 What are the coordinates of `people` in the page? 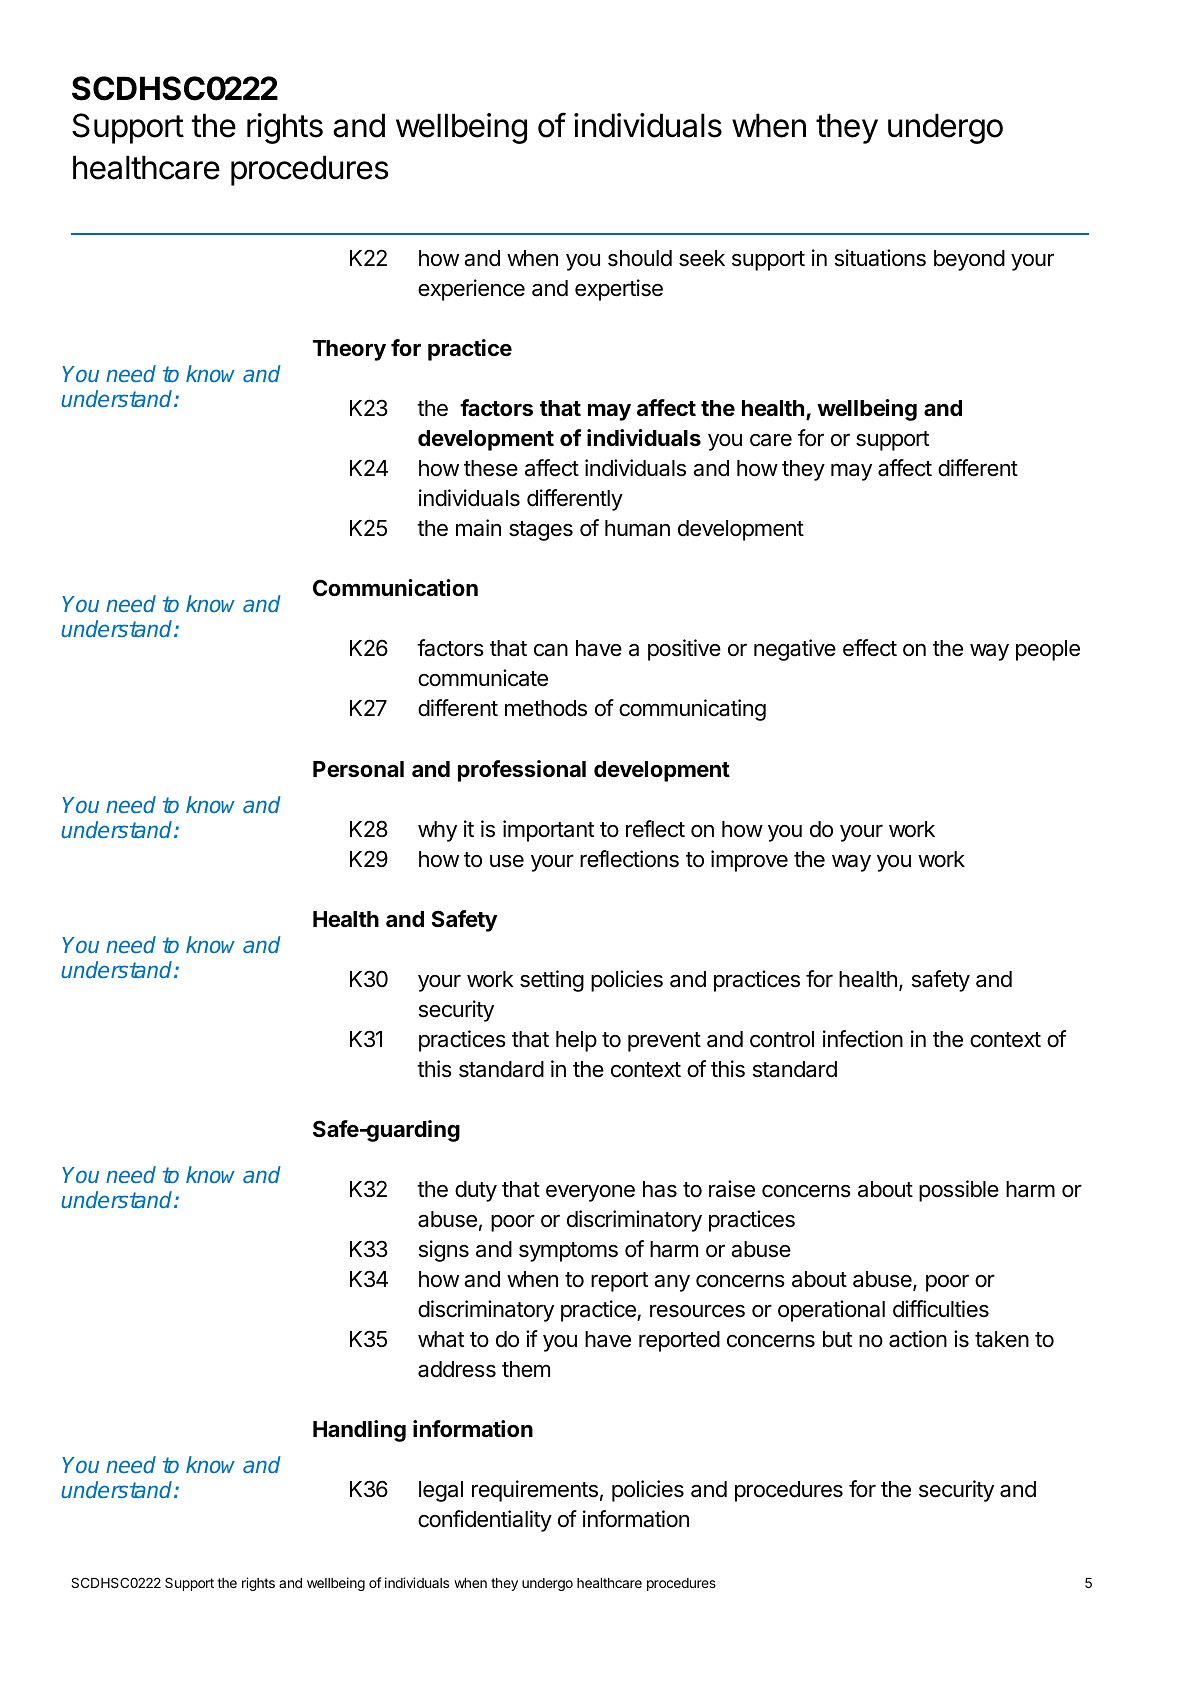 It's located at (1048, 650).
